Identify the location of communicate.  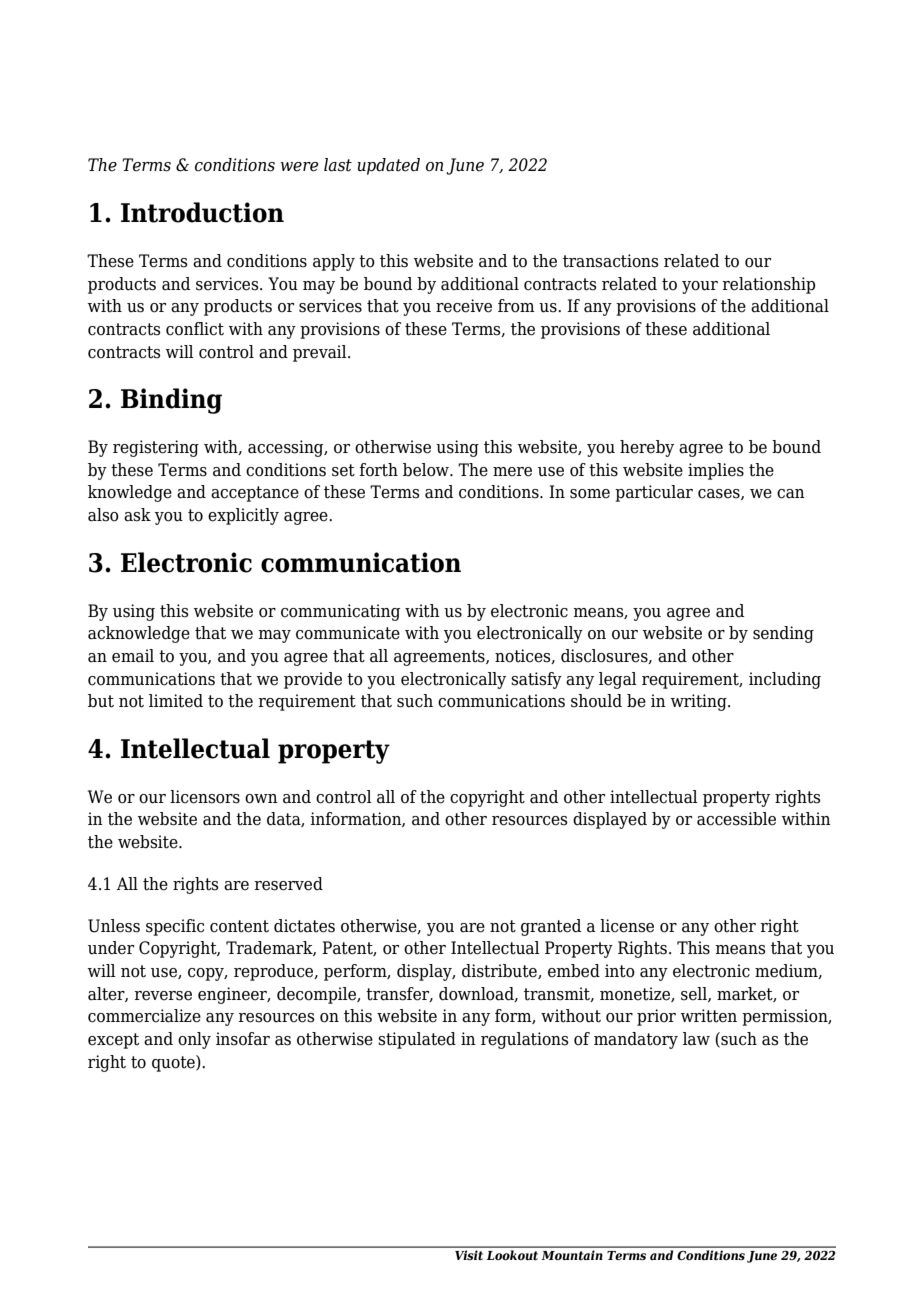
(348, 633).
